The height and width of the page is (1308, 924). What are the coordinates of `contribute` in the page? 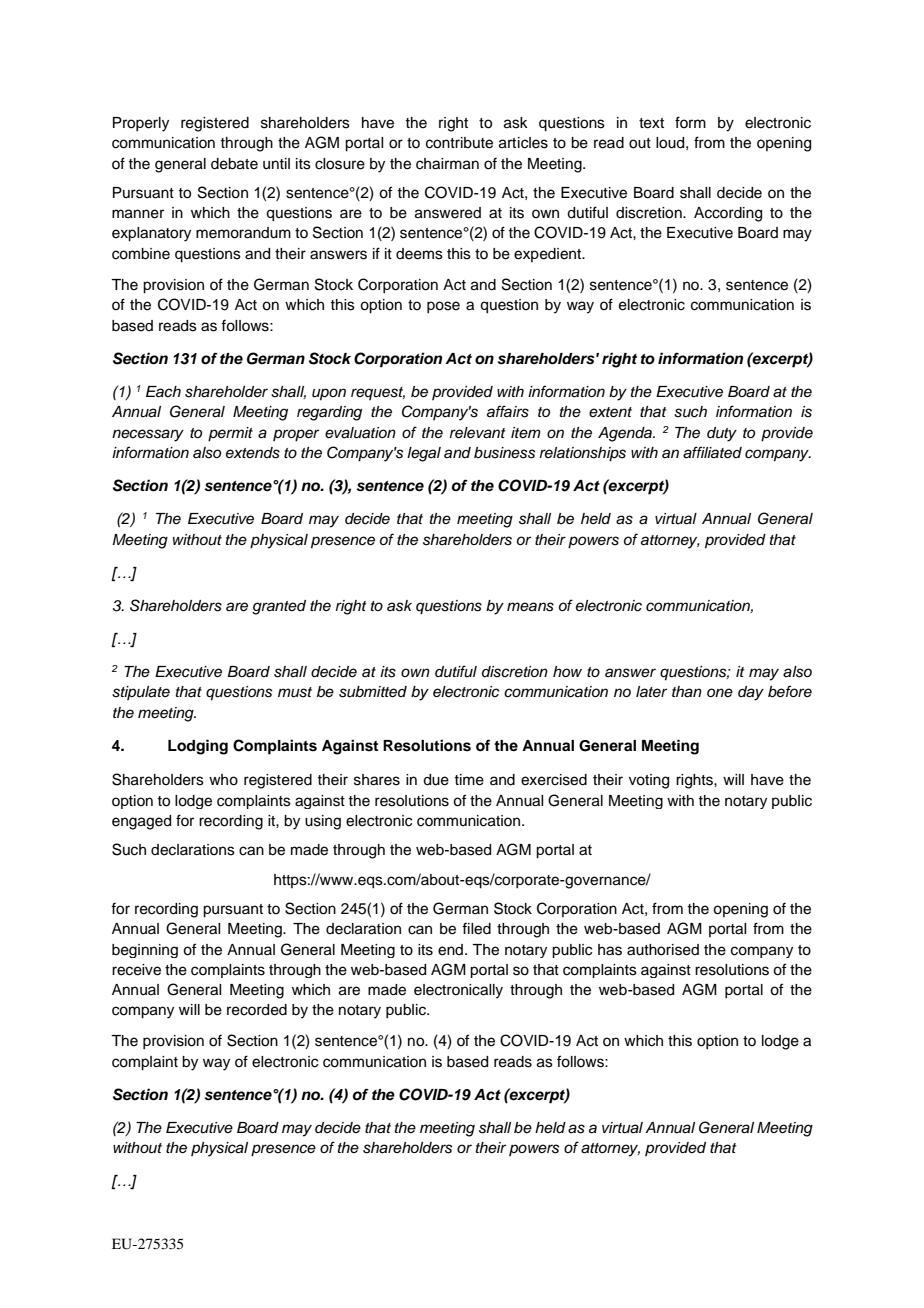 It's located at (459, 143).
